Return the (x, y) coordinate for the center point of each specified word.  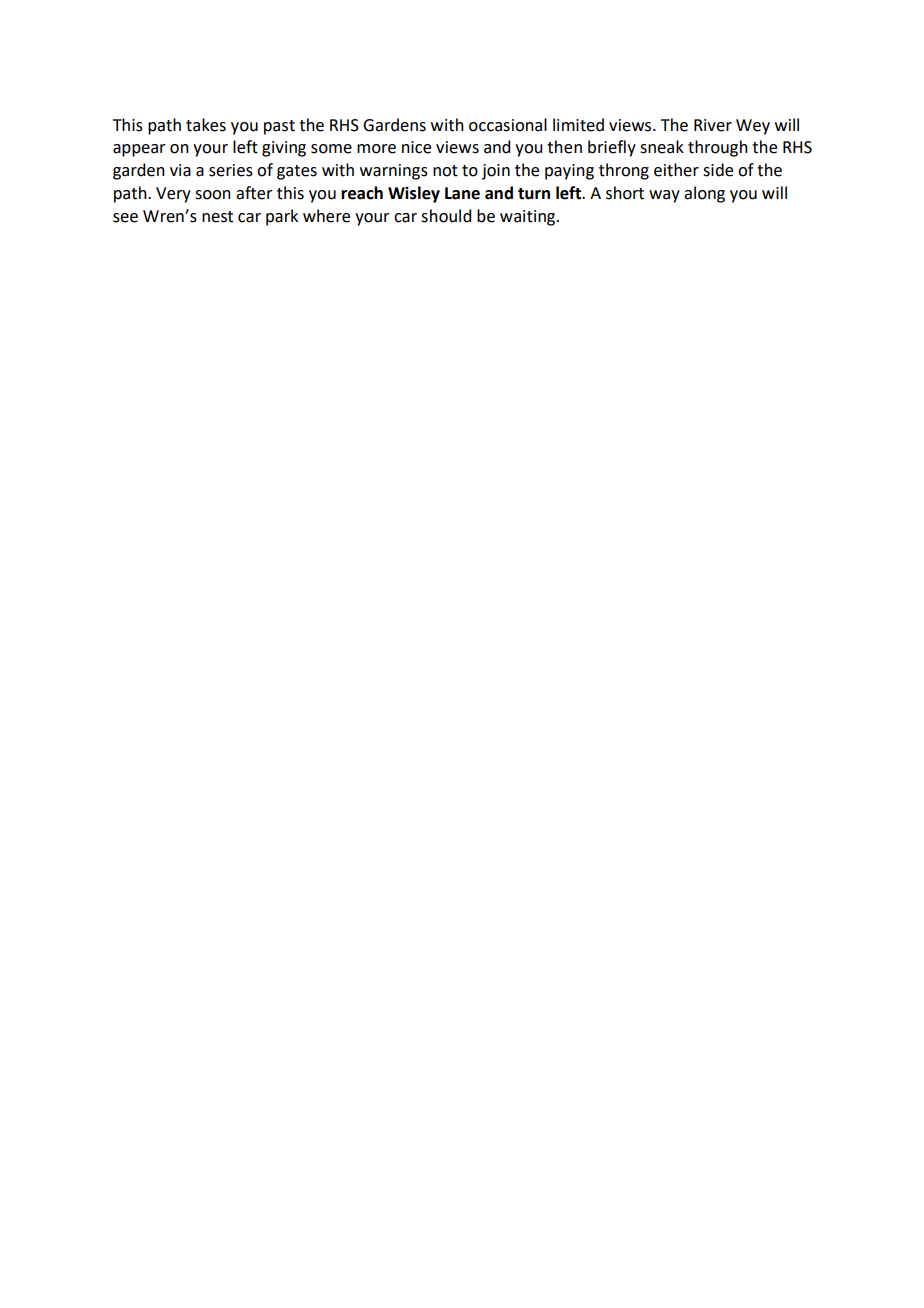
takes (206, 125)
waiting (529, 218)
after (254, 193)
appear (139, 150)
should (446, 216)
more (376, 149)
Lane (462, 193)
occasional (508, 125)
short (625, 193)
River (713, 125)
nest (217, 217)
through (718, 148)
